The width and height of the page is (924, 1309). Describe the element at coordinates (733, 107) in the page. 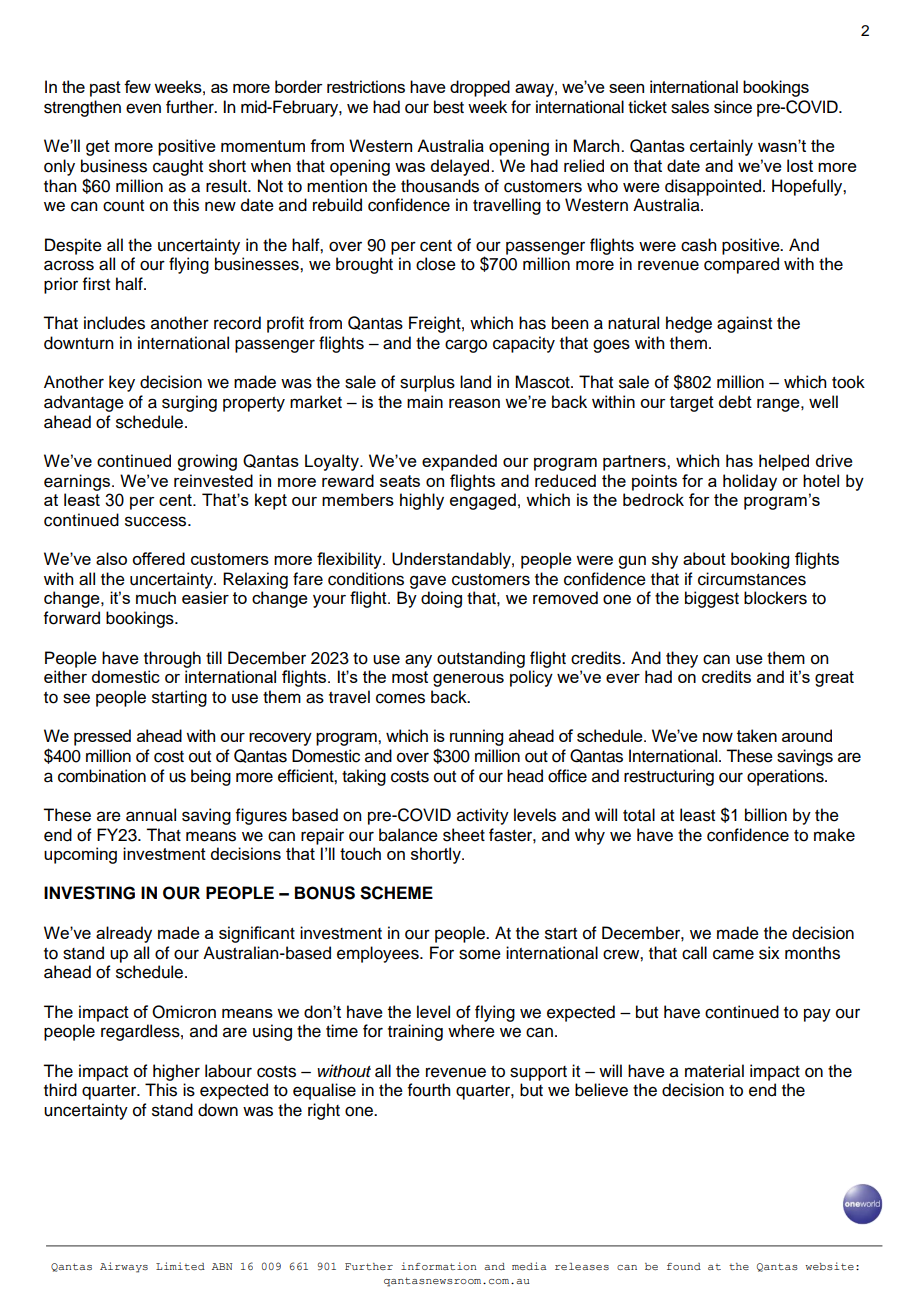

I see `since` at that location.
